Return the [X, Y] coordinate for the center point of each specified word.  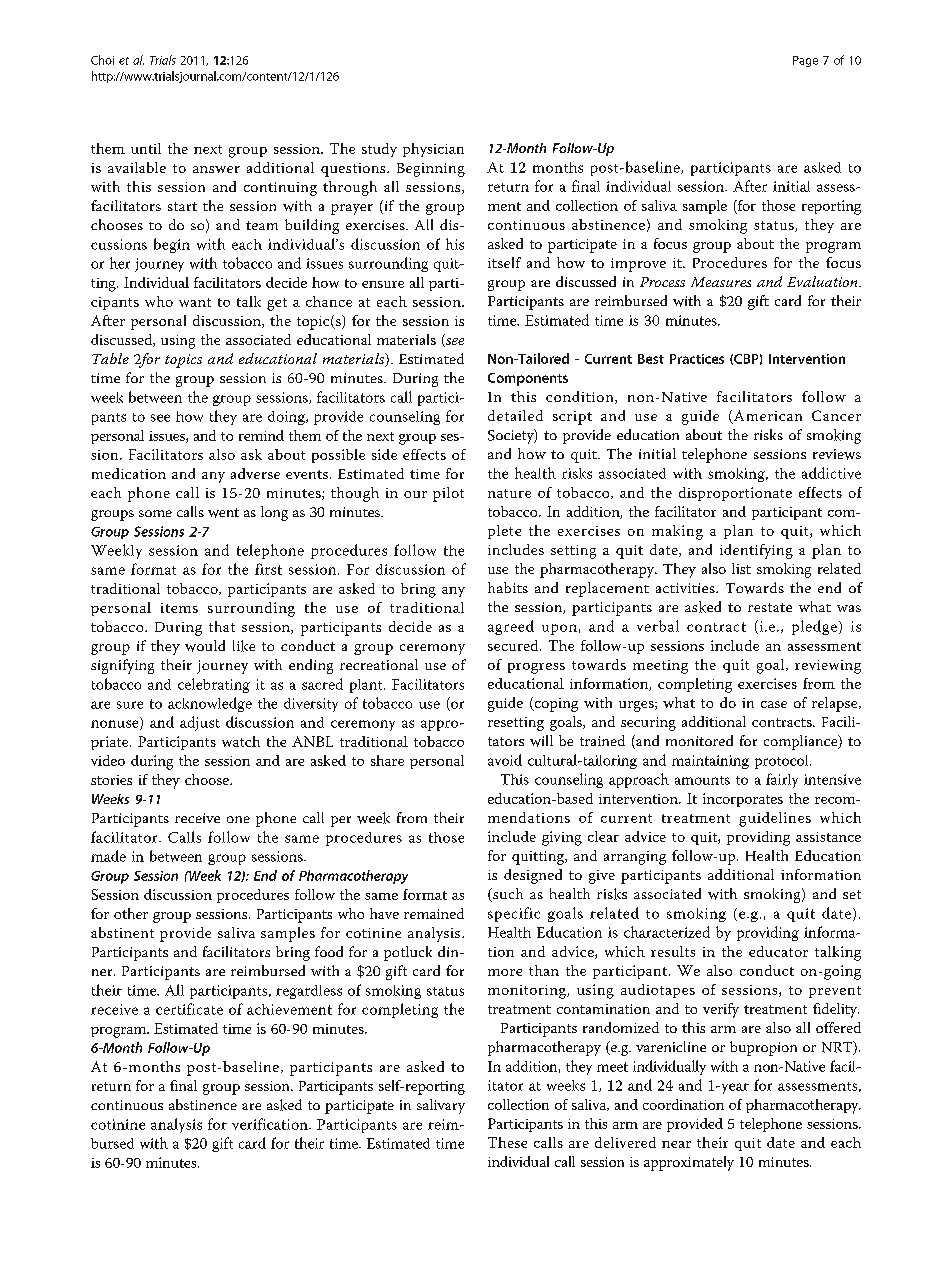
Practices [697, 359]
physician [433, 150]
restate [770, 607]
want [195, 302]
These [507, 1142]
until [146, 148]
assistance [828, 837]
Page [805, 61]
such [507, 895]
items [179, 608]
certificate [189, 1009]
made [108, 856]
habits [508, 587]
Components [528, 379]
